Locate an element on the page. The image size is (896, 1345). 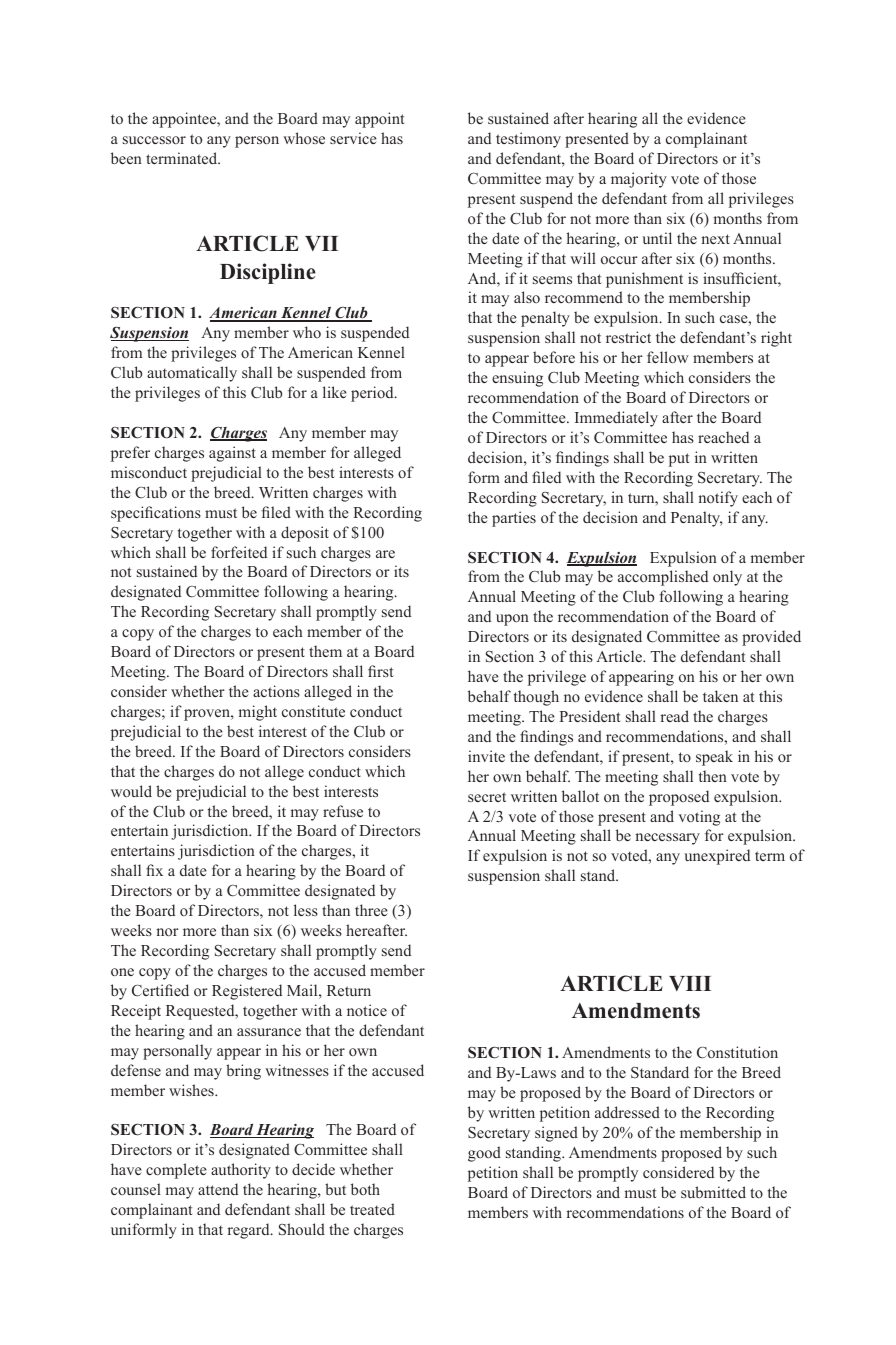
successor is located at coordinates (154, 140).
